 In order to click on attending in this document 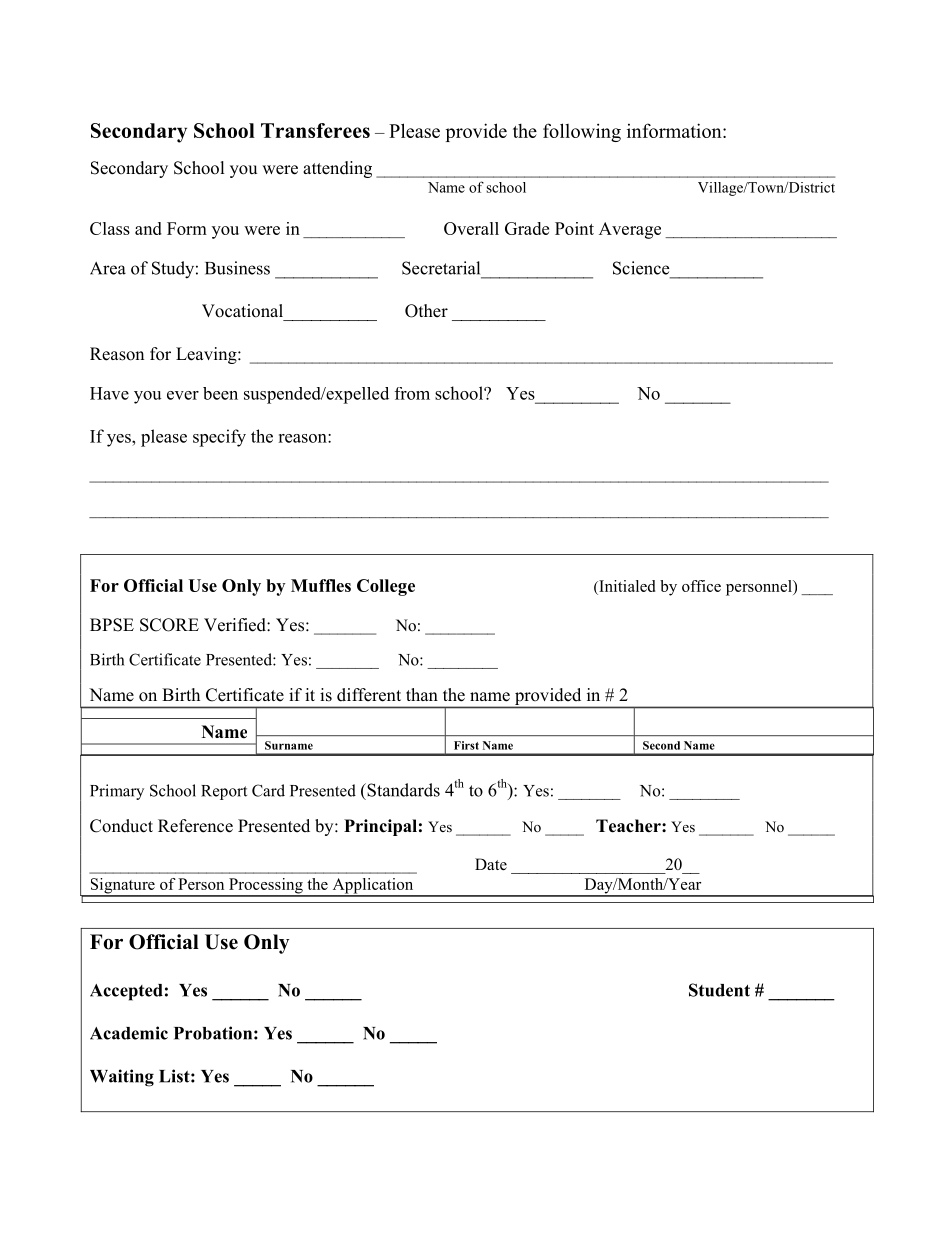, I will do `click(337, 169)`.
